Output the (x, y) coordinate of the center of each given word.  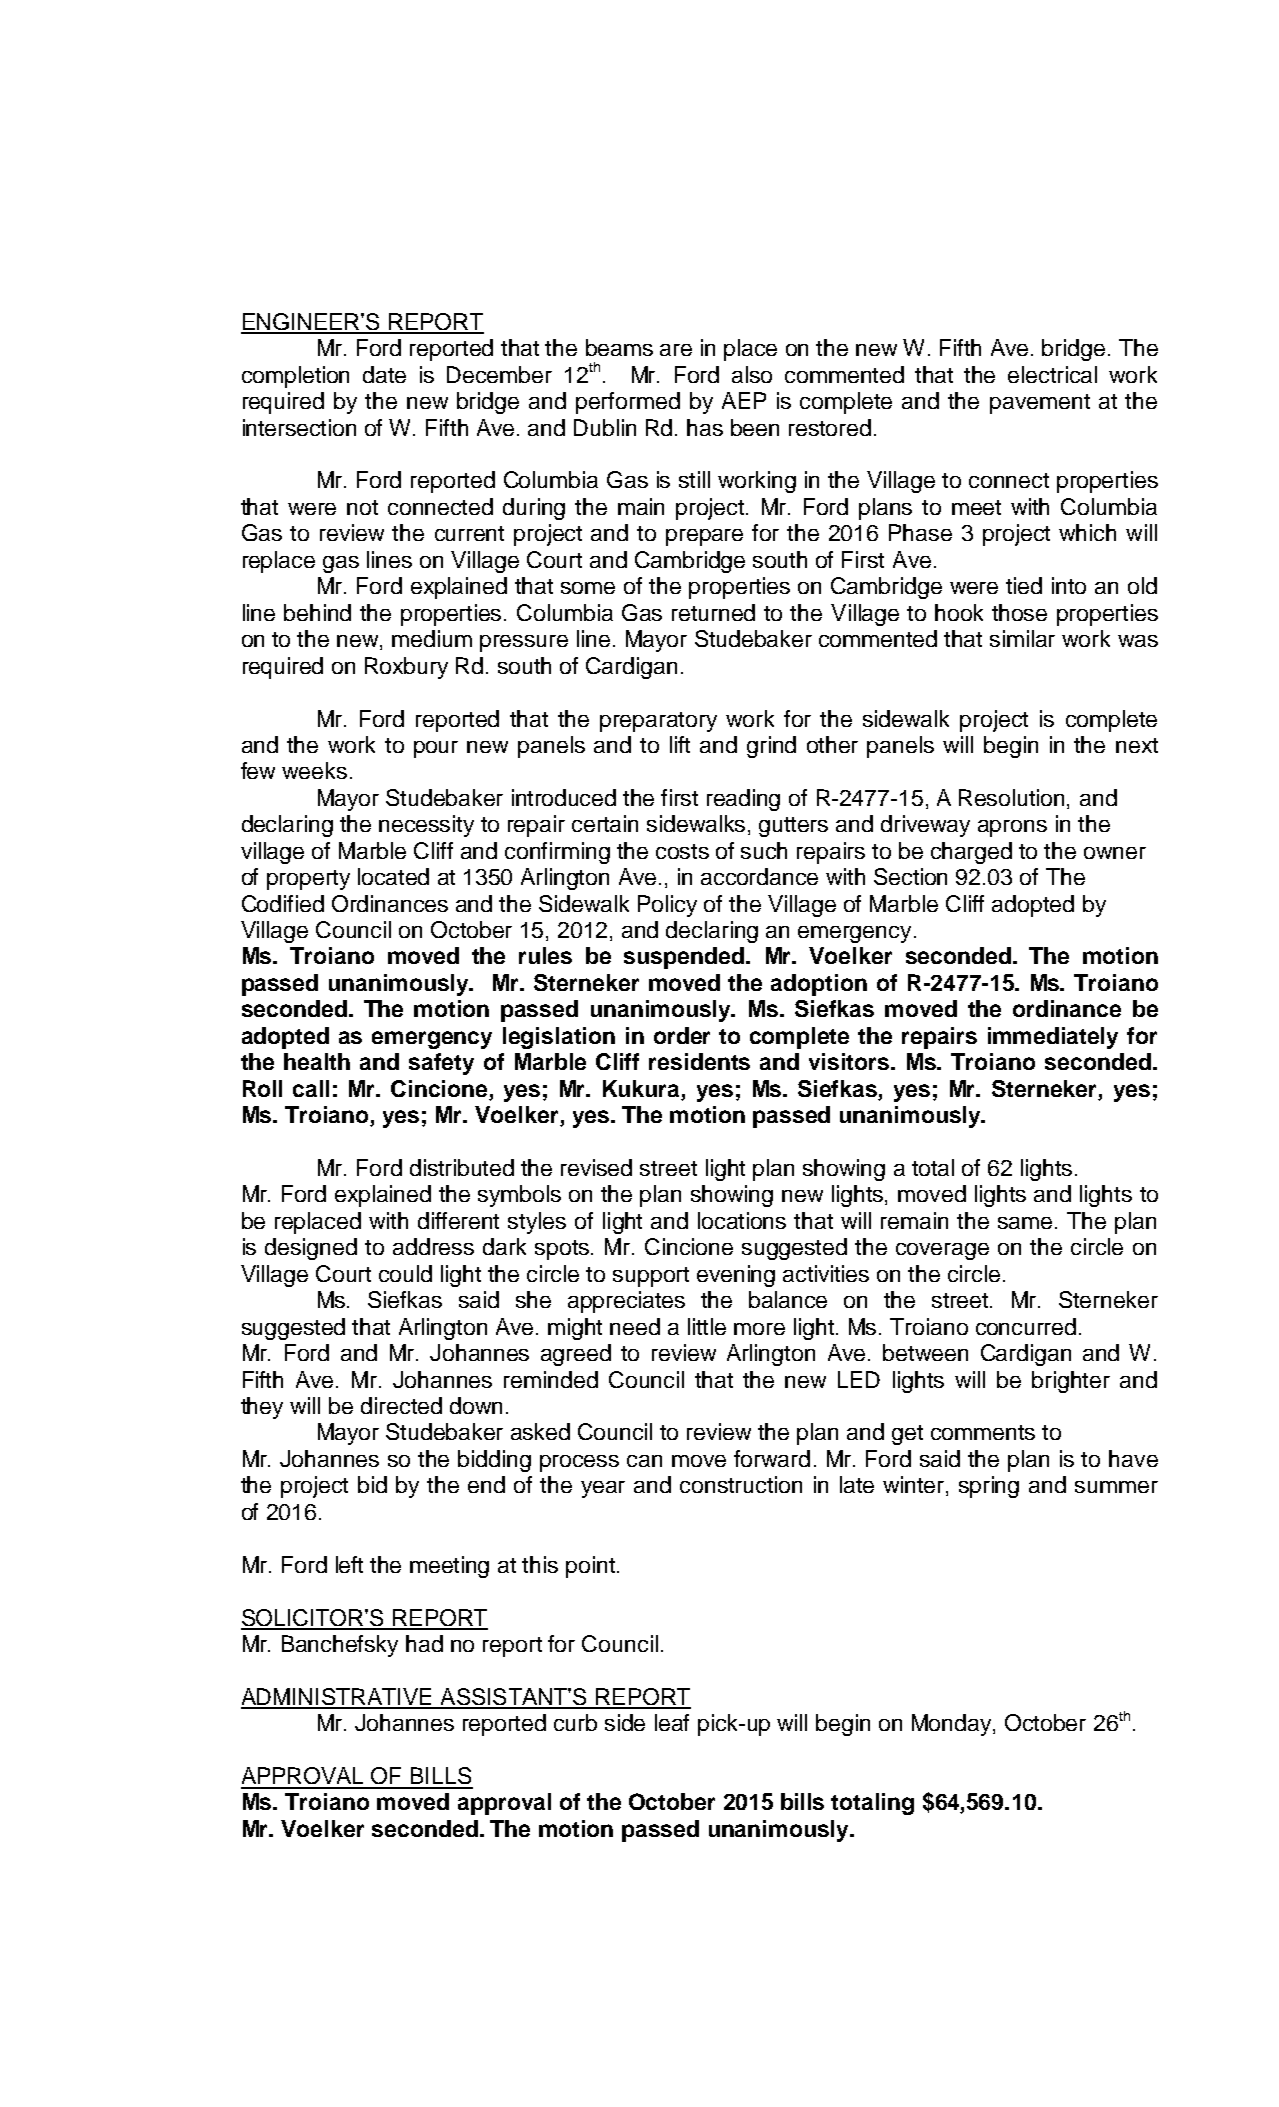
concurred (1026, 1326)
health (317, 1061)
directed (401, 1405)
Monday (953, 1725)
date (384, 374)
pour (436, 749)
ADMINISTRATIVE (337, 1698)
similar (1022, 638)
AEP (744, 400)
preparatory (658, 722)
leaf (672, 1722)
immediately (1053, 1038)
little (707, 1326)
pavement (1040, 404)
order (682, 1035)
